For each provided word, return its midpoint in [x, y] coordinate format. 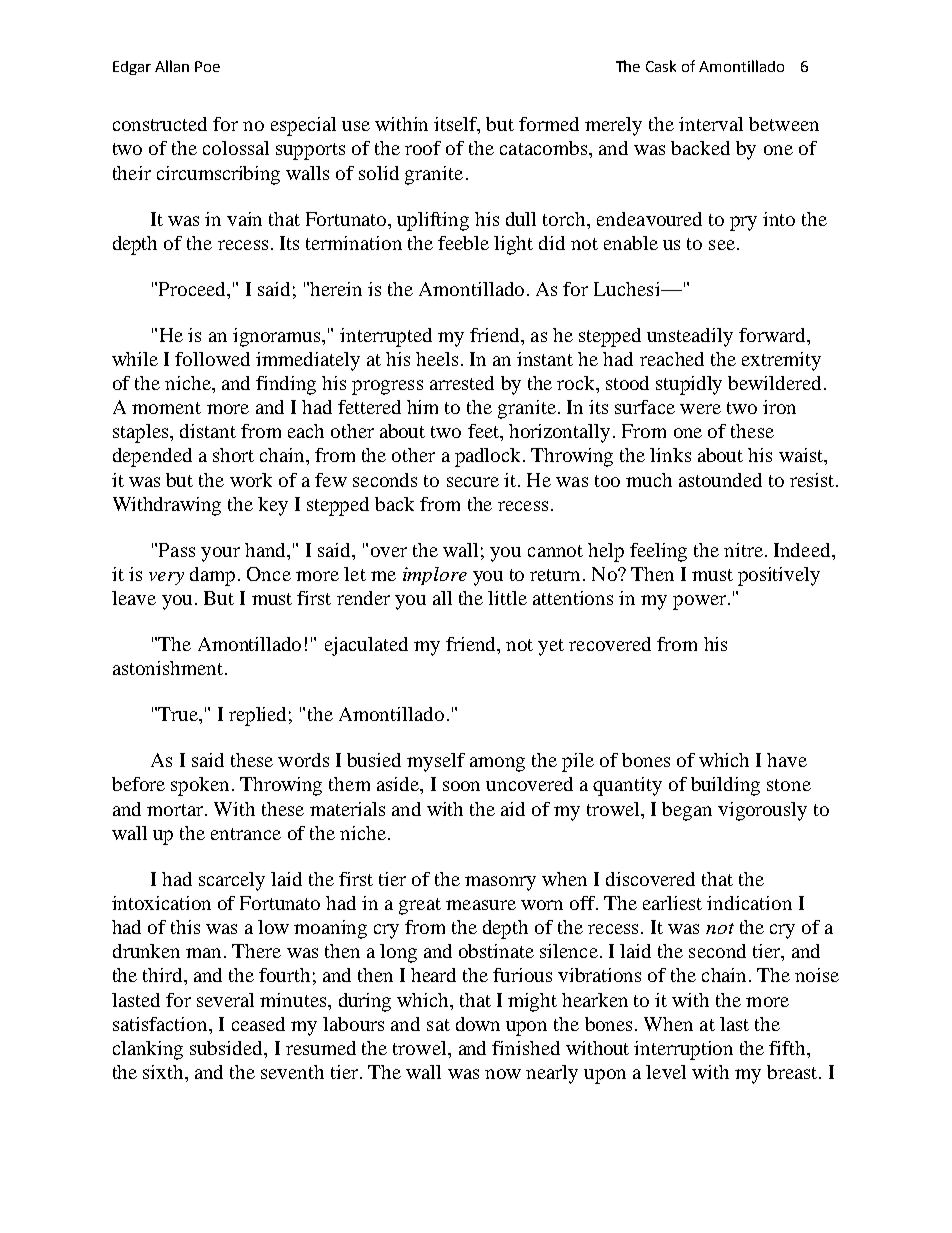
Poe [207, 66]
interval [711, 124]
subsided [227, 1048]
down [478, 1024]
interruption [683, 1050]
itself [457, 125]
